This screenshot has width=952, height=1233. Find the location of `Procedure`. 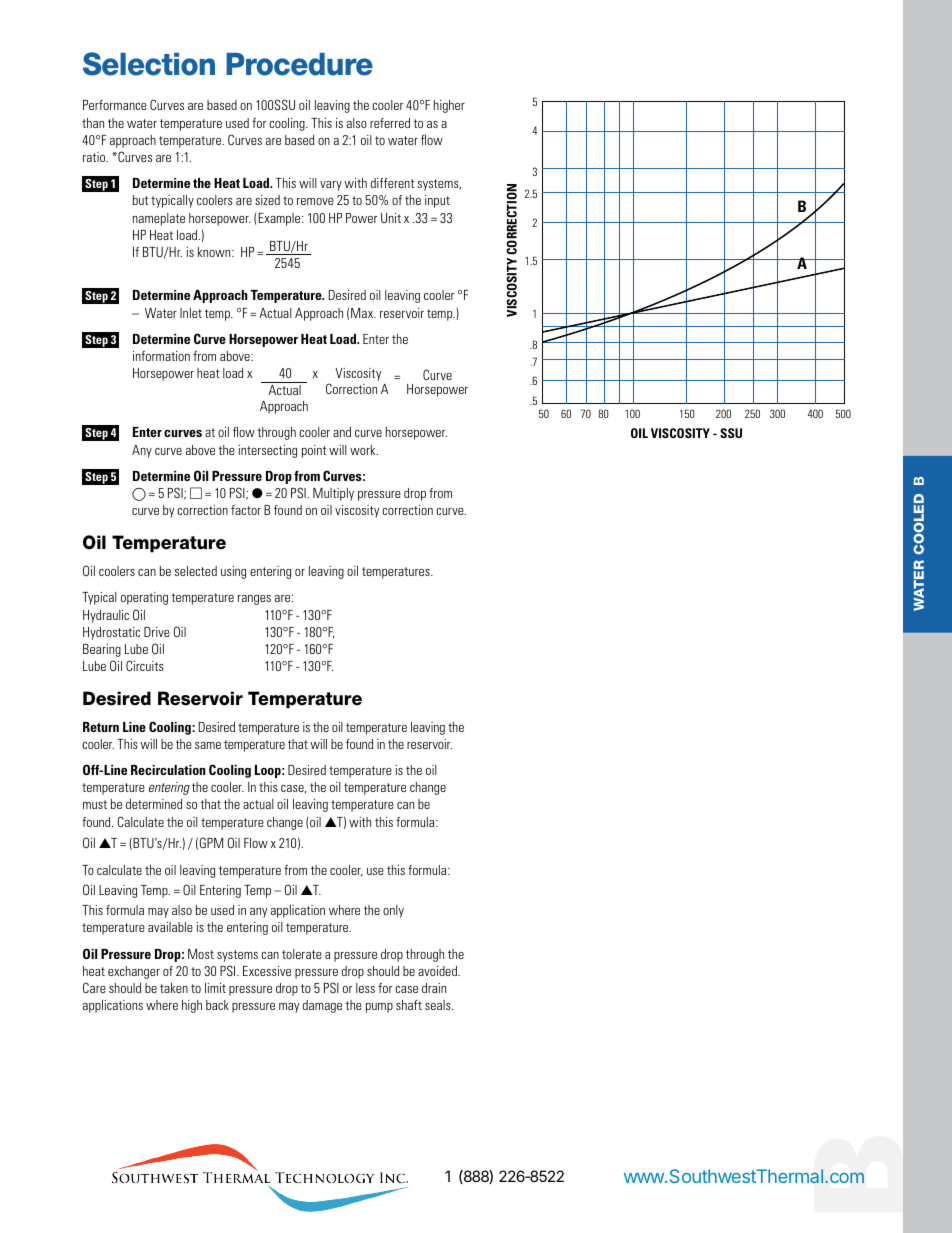

Procedure is located at coordinates (299, 64).
